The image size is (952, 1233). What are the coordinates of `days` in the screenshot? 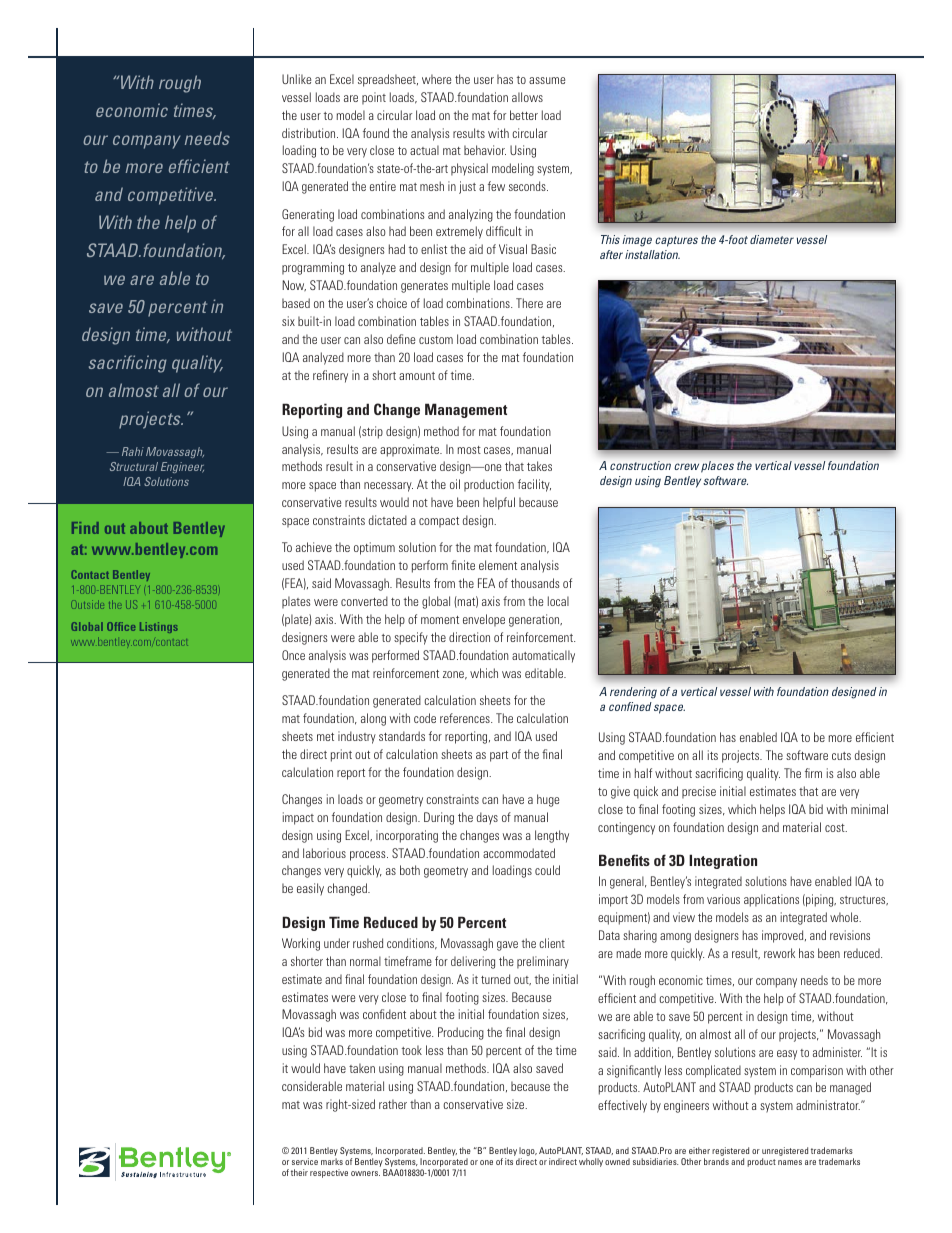 It's located at (487, 818).
